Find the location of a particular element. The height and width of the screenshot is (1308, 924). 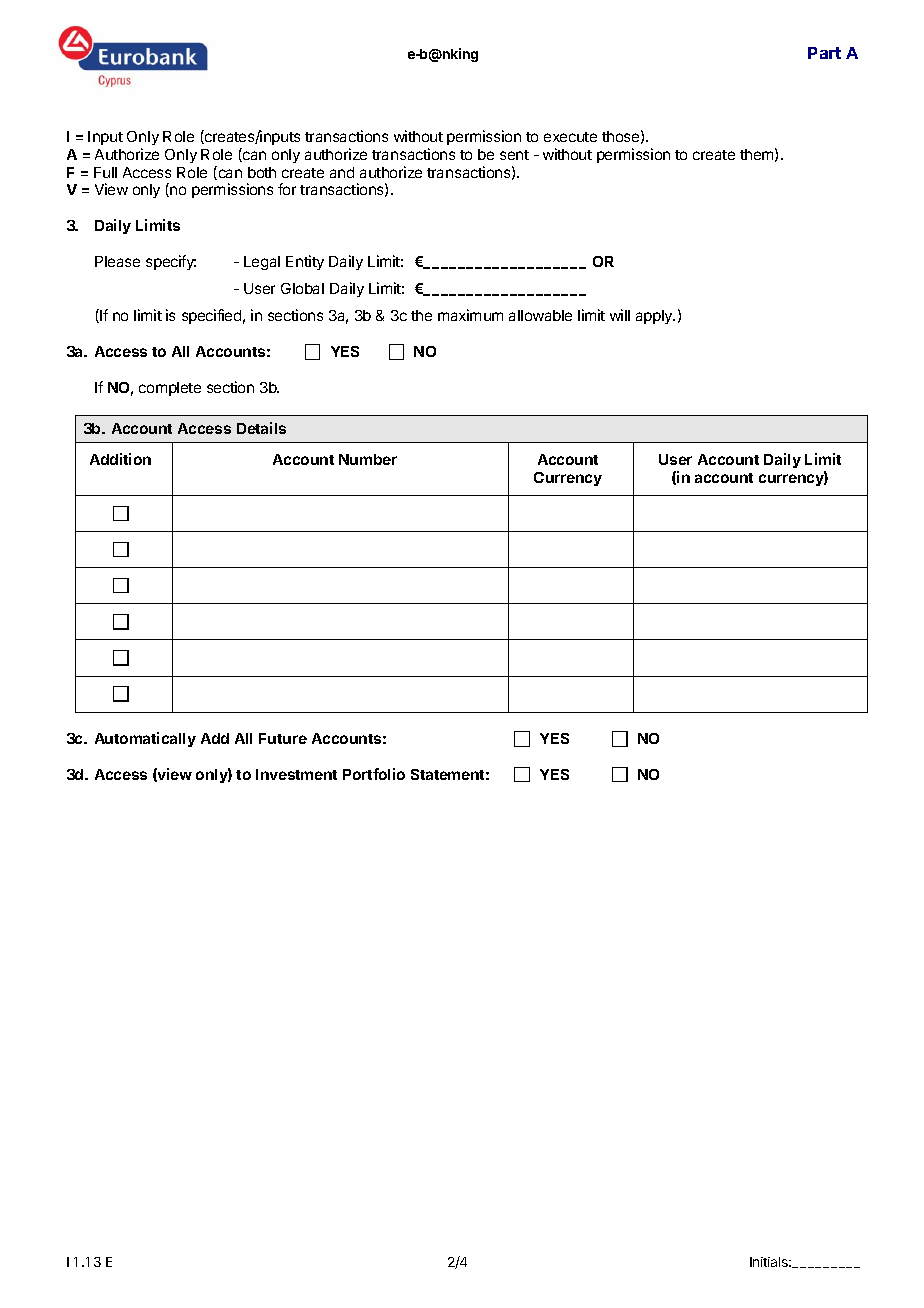

Portfolio is located at coordinates (374, 774).
